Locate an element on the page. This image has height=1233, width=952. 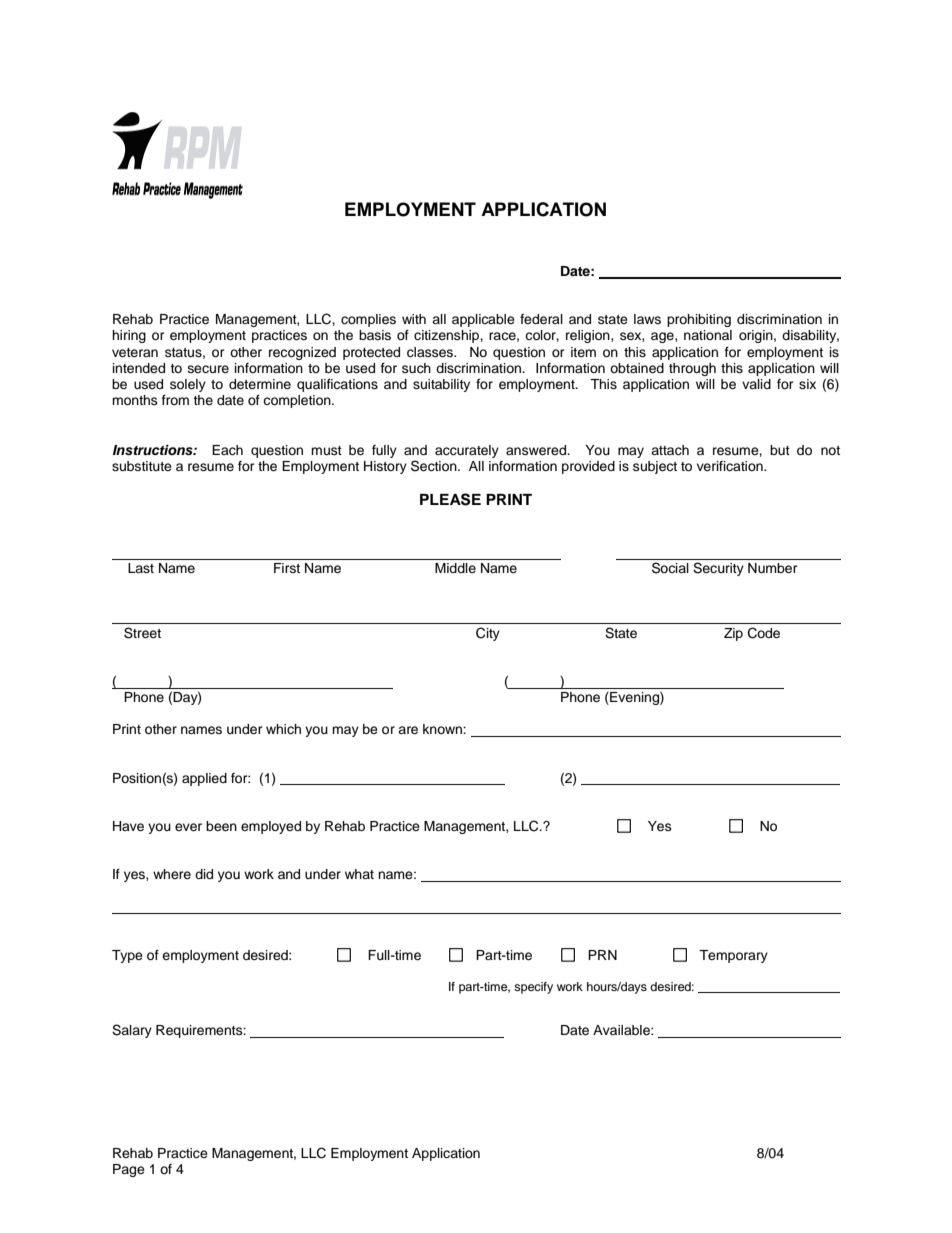
Zip is located at coordinates (733, 634).
